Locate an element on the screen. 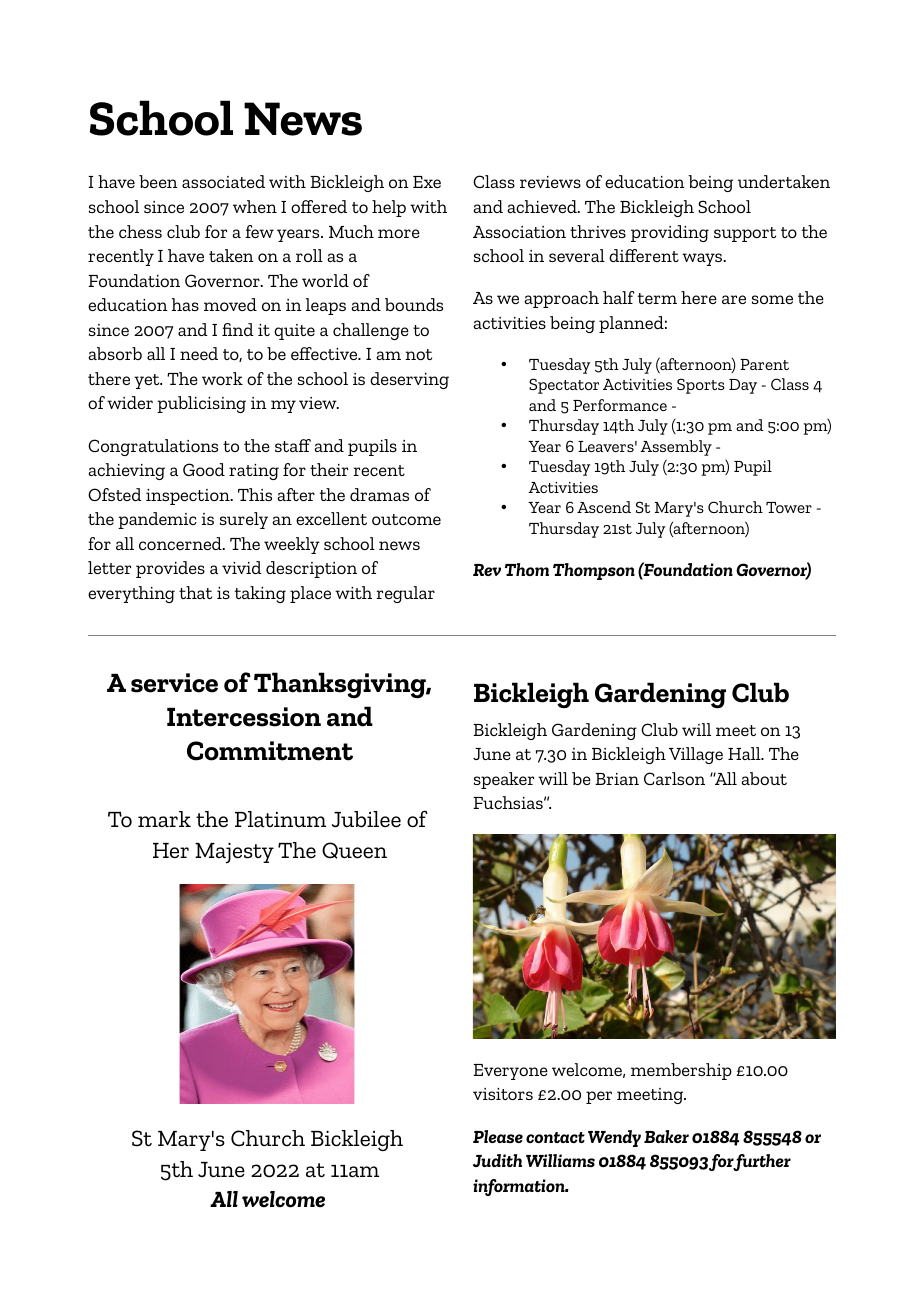 The image size is (924, 1308). concerned is located at coordinates (181, 543).
